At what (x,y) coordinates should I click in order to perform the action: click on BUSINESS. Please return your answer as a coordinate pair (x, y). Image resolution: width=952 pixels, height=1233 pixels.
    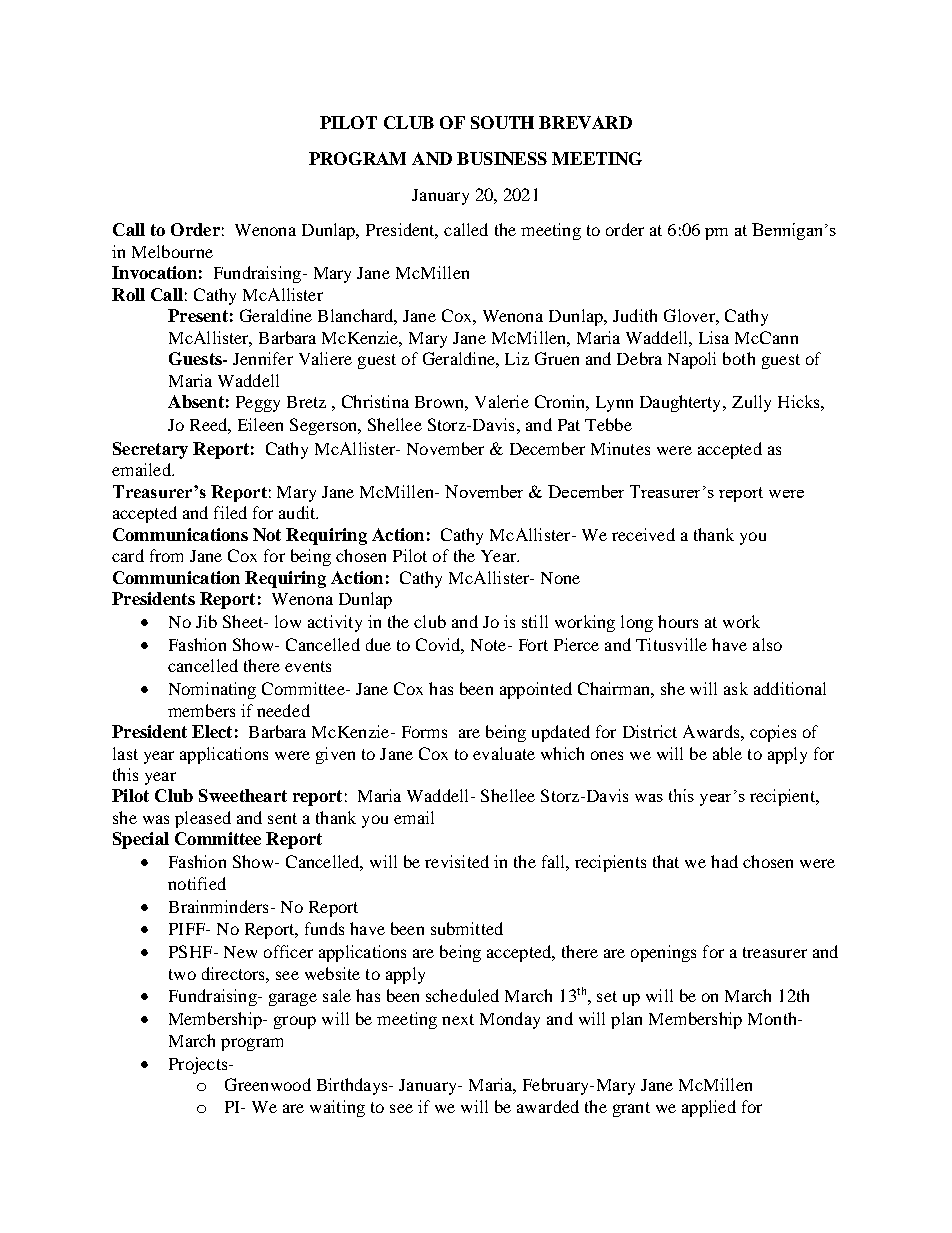
    Looking at the image, I should click on (502, 158).
